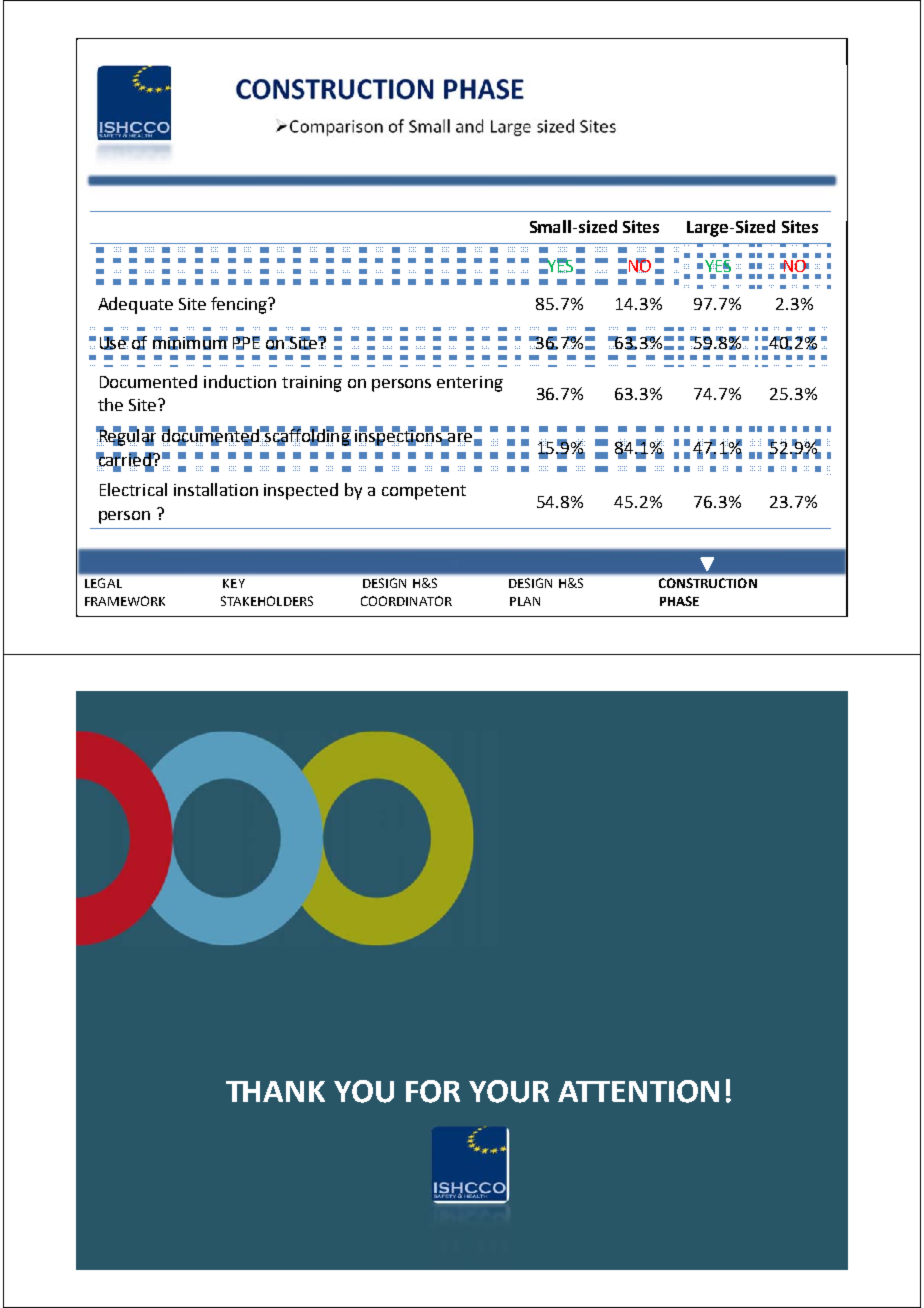  Describe the element at coordinates (469, 126) in the screenshot. I see `and` at that location.
